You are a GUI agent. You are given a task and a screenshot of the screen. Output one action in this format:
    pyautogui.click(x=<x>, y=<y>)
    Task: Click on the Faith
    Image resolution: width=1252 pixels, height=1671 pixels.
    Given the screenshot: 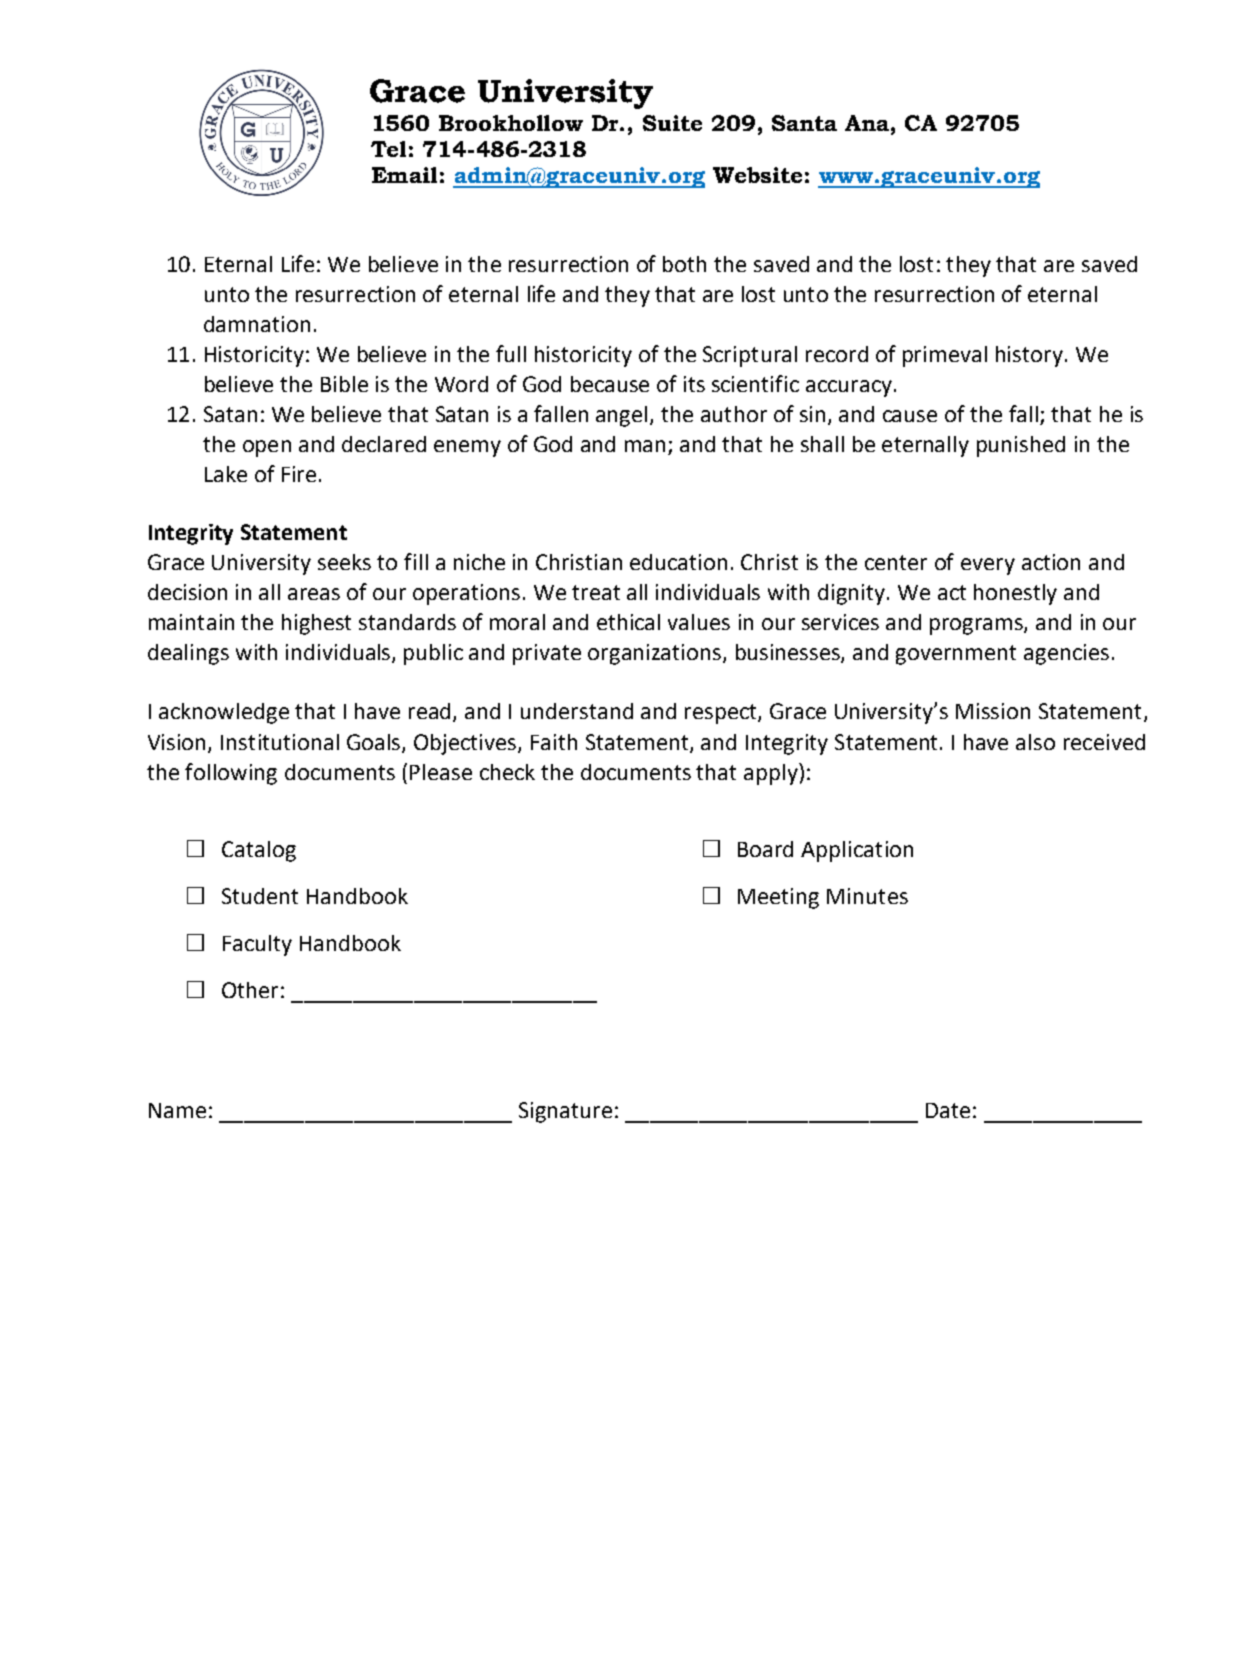 What is the action you would take?
    pyautogui.click(x=554, y=742)
